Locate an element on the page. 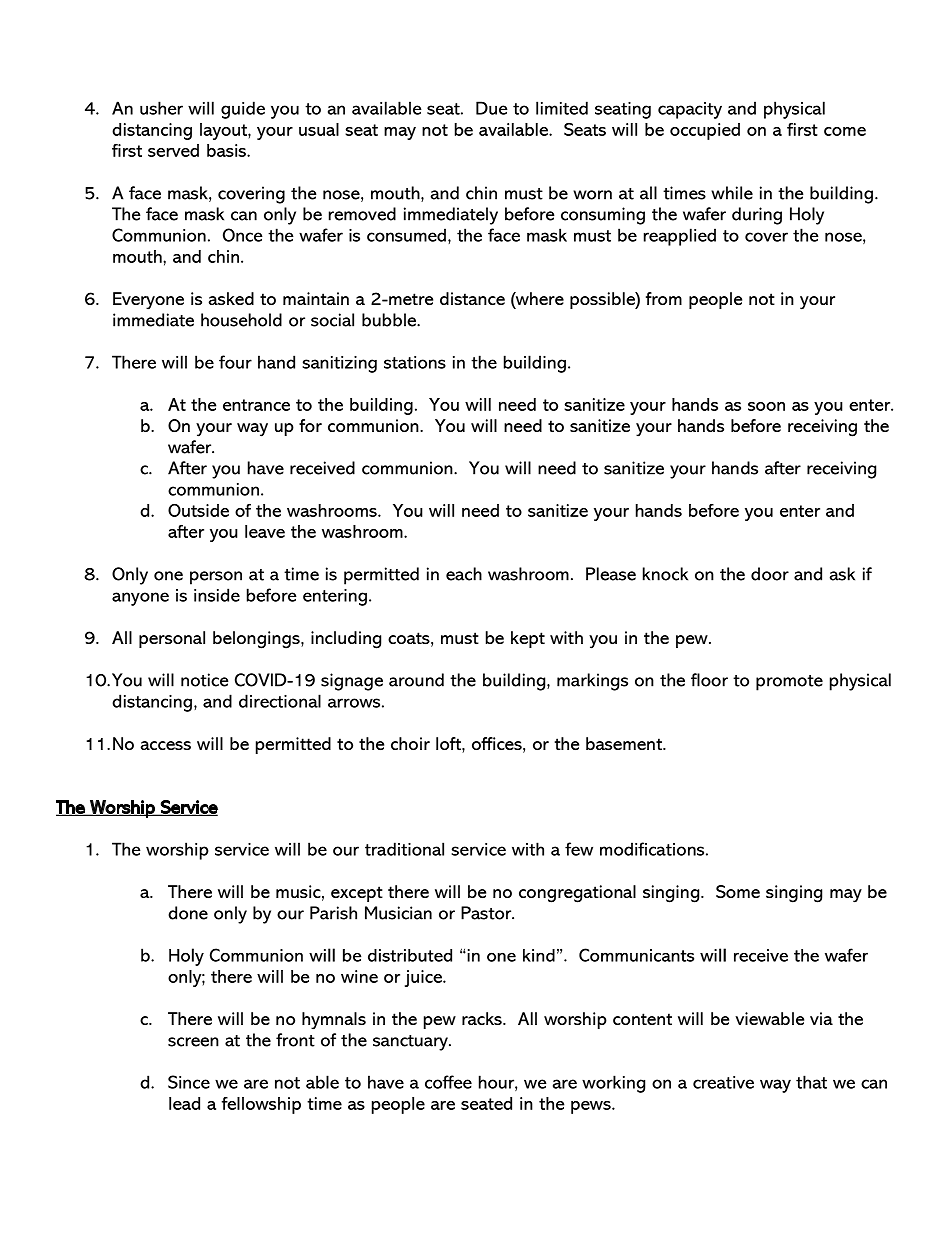 The height and width of the page is (1233, 952). choir is located at coordinates (410, 743).
